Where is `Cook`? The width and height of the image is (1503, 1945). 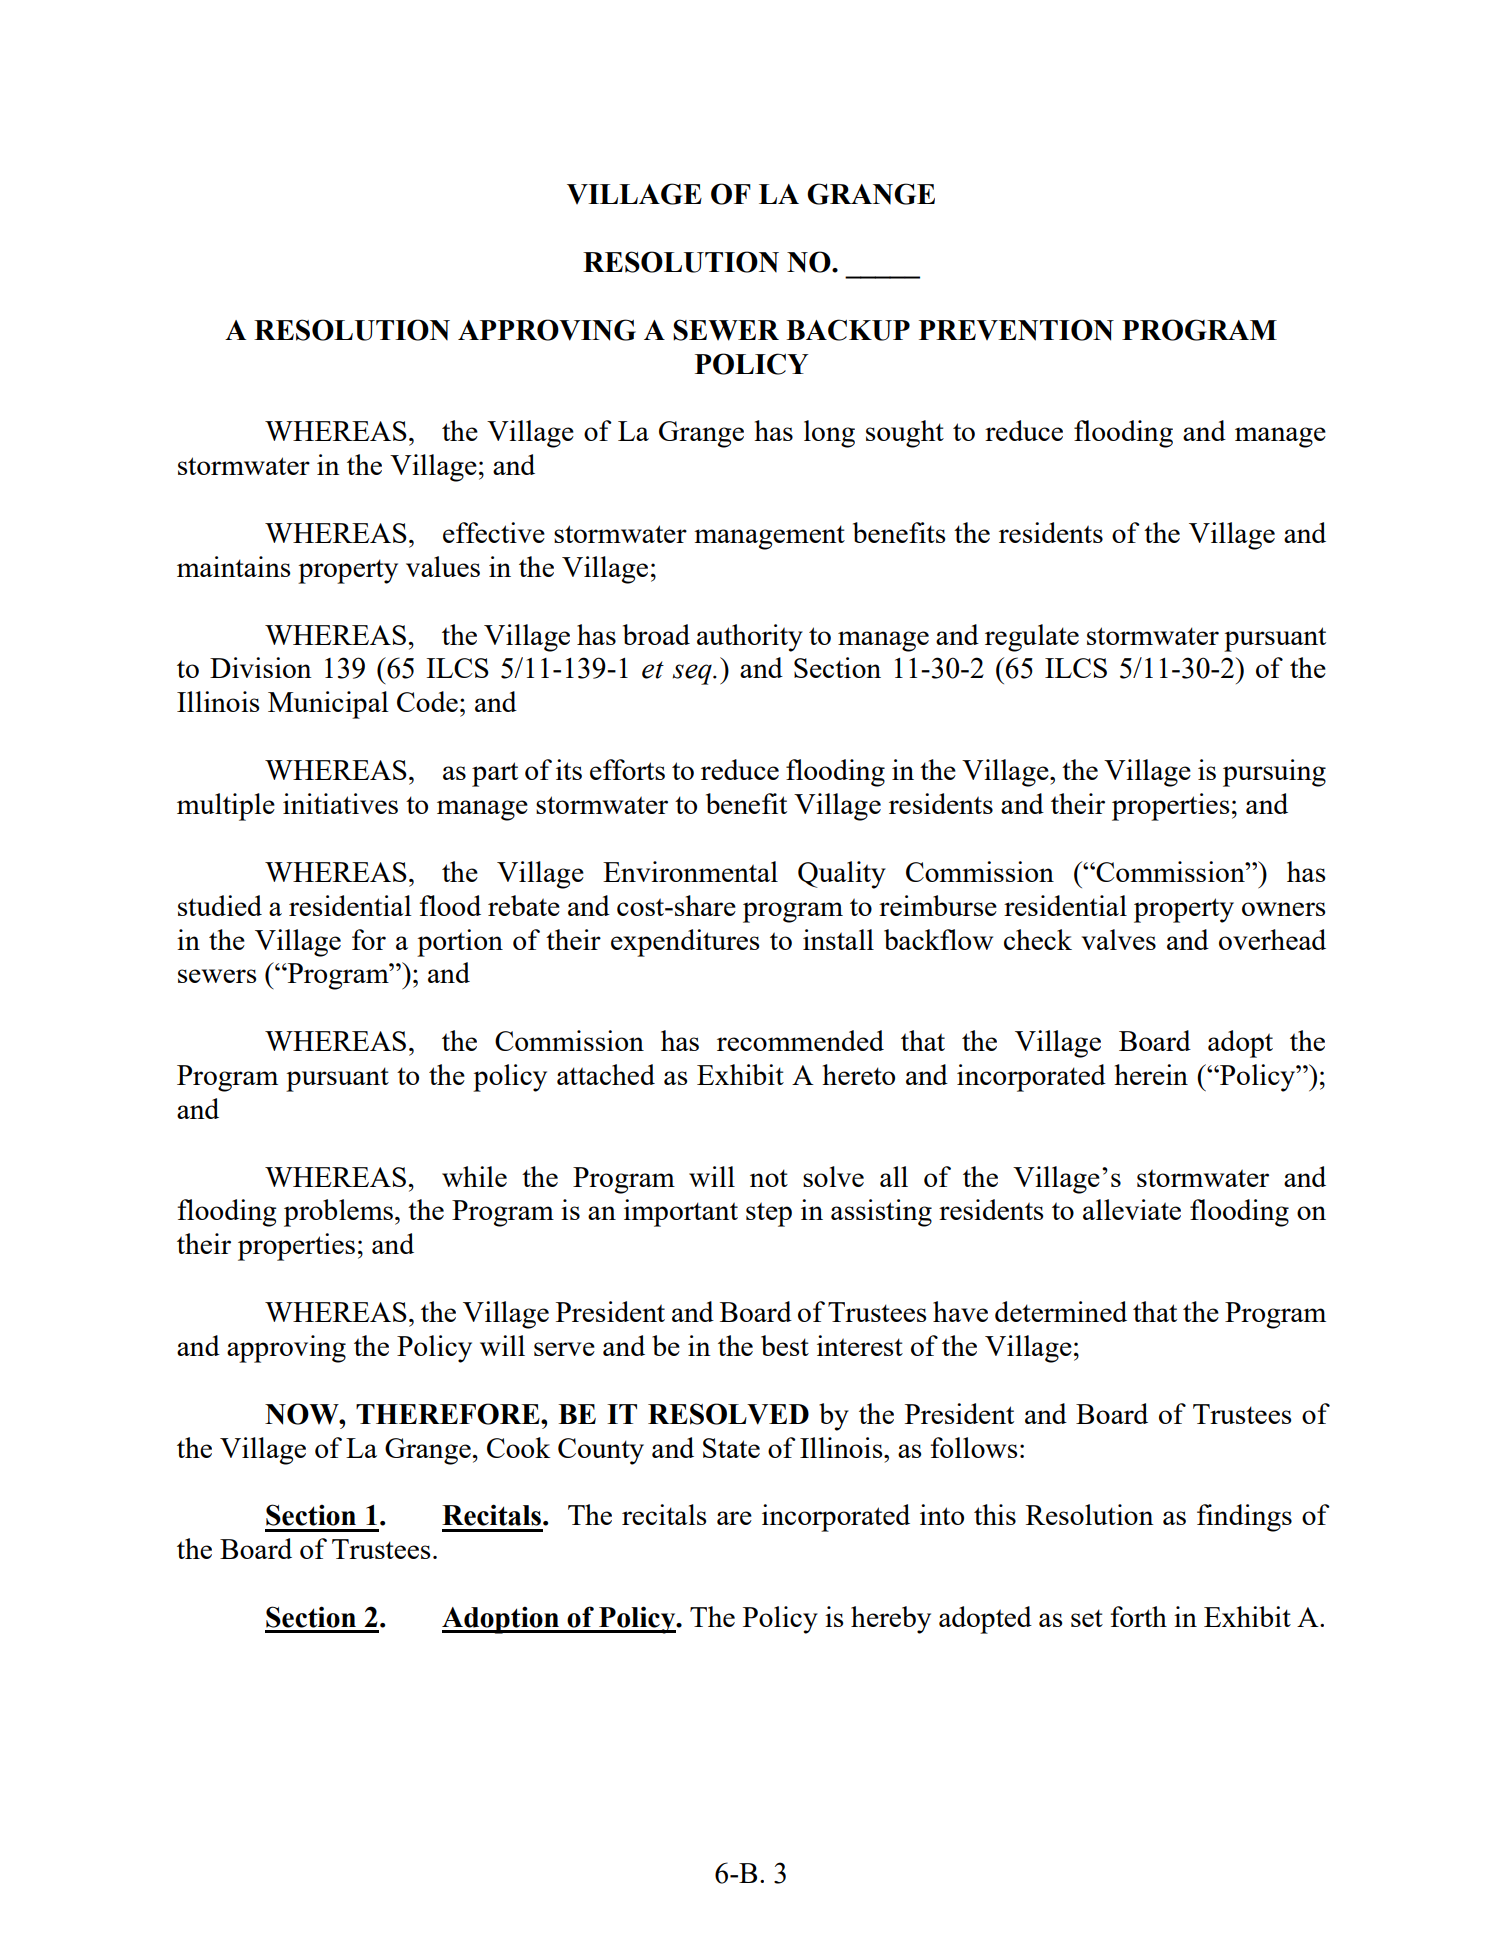
Cook is located at coordinates (518, 1447).
